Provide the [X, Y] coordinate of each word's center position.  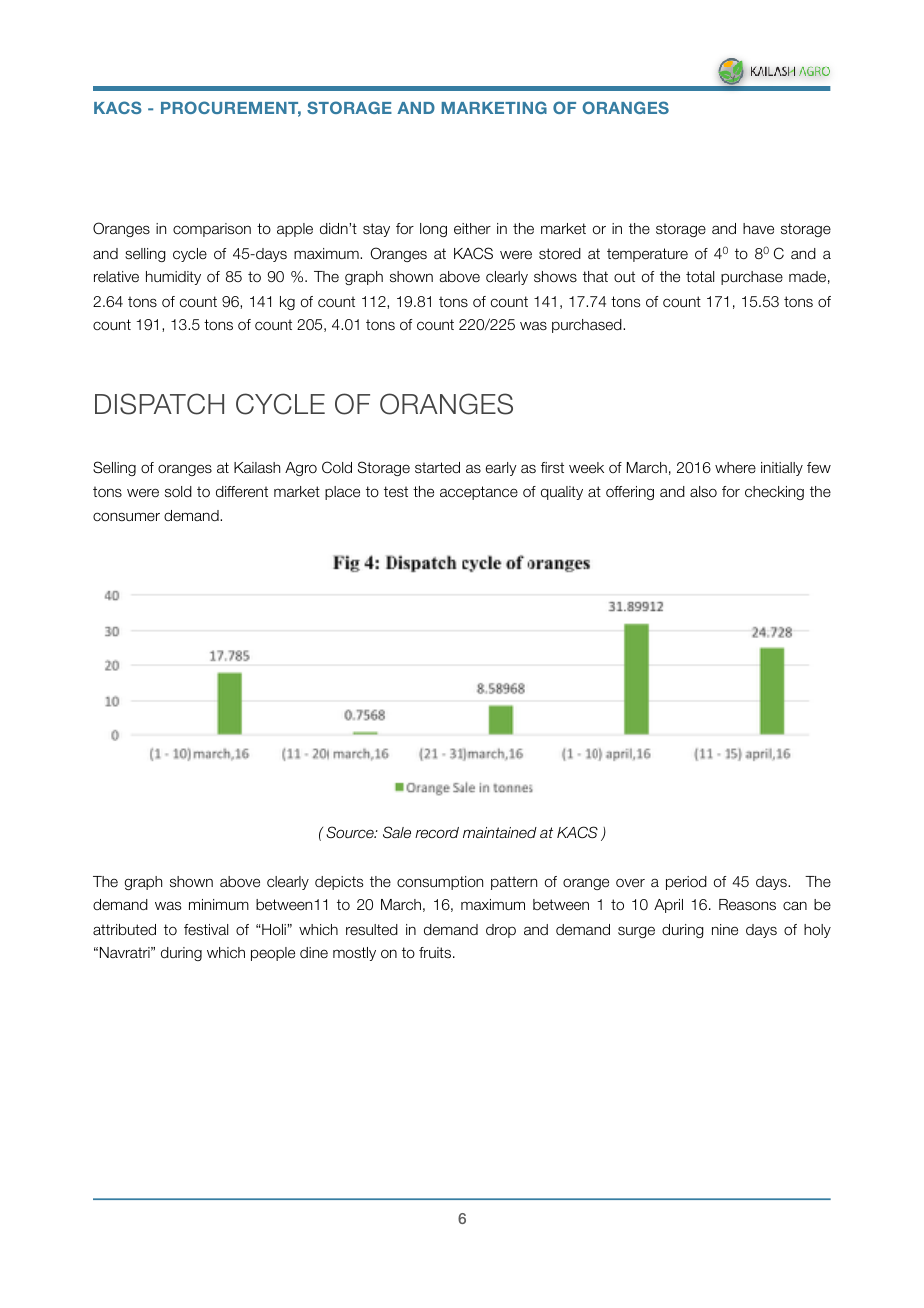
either [472, 229]
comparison [212, 230]
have [758, 229]
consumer [126, 517]
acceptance [479, 493]
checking [774, 493]
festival [206, 929]
